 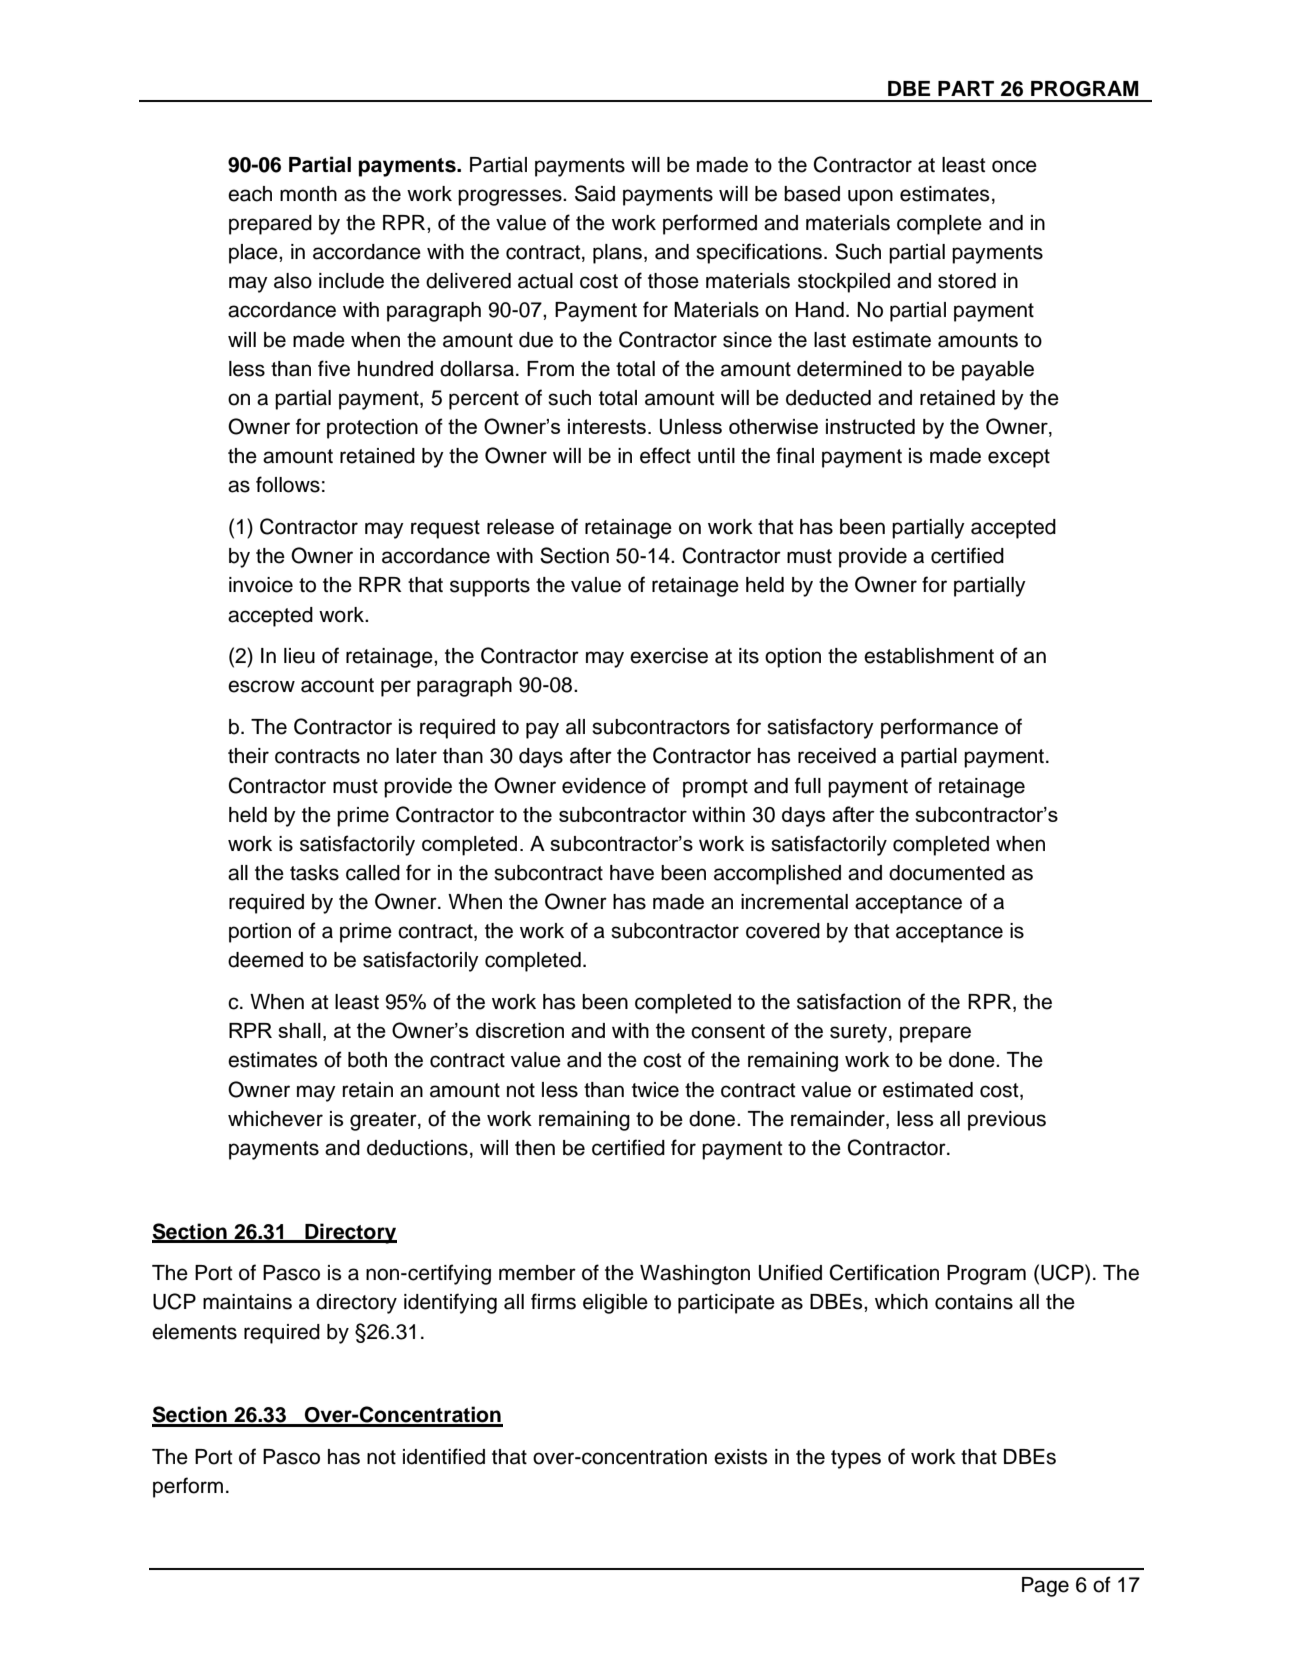 What do you see at coordinates (617, 254) in the screenshot?
I see `plans` at bounding box center [617, 254].
